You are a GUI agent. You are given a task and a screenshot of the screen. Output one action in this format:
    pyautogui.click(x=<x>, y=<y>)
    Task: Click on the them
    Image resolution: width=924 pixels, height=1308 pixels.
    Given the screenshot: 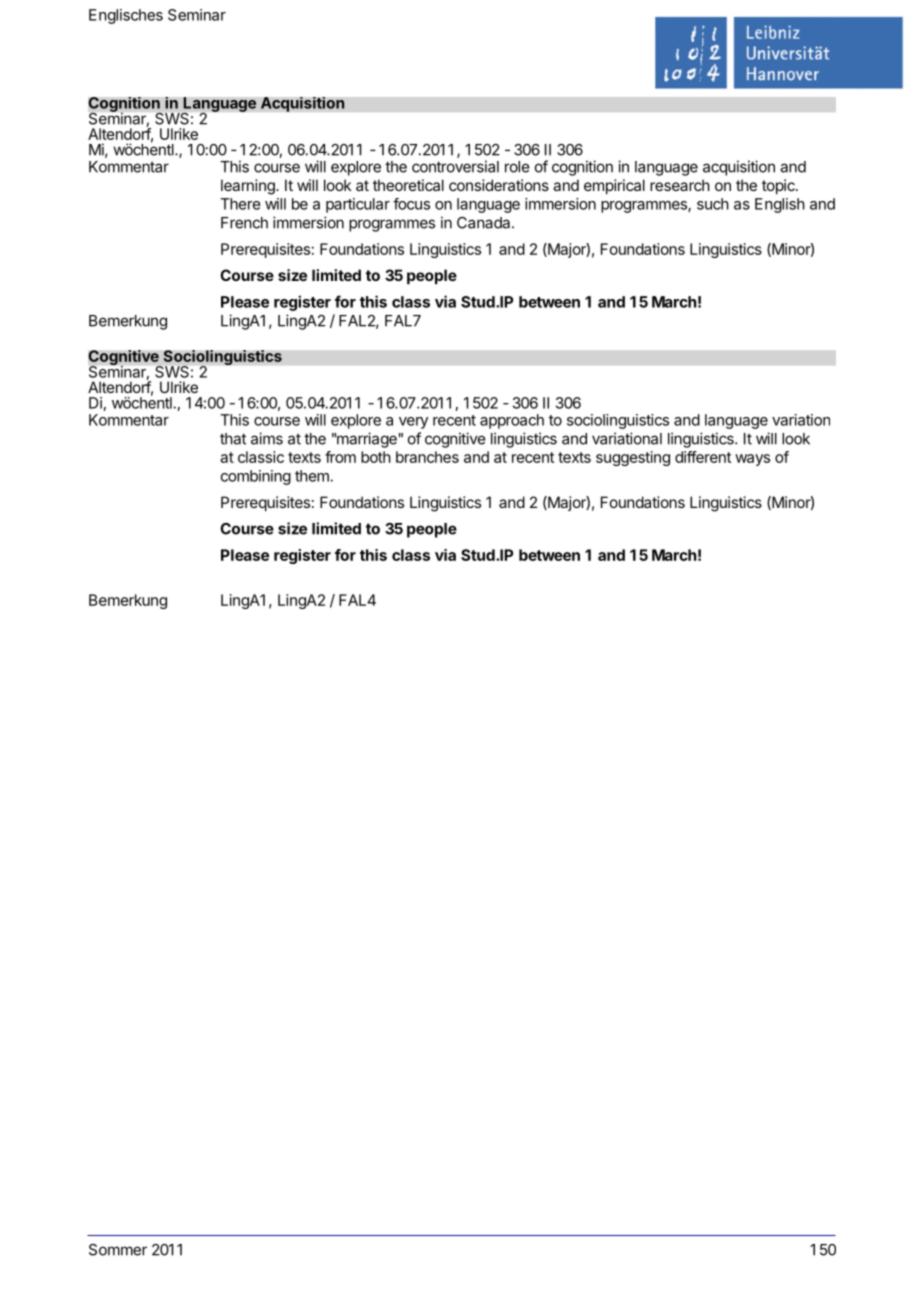 What is the action you would take?
    pyautogui.click(x=312, y=476)
